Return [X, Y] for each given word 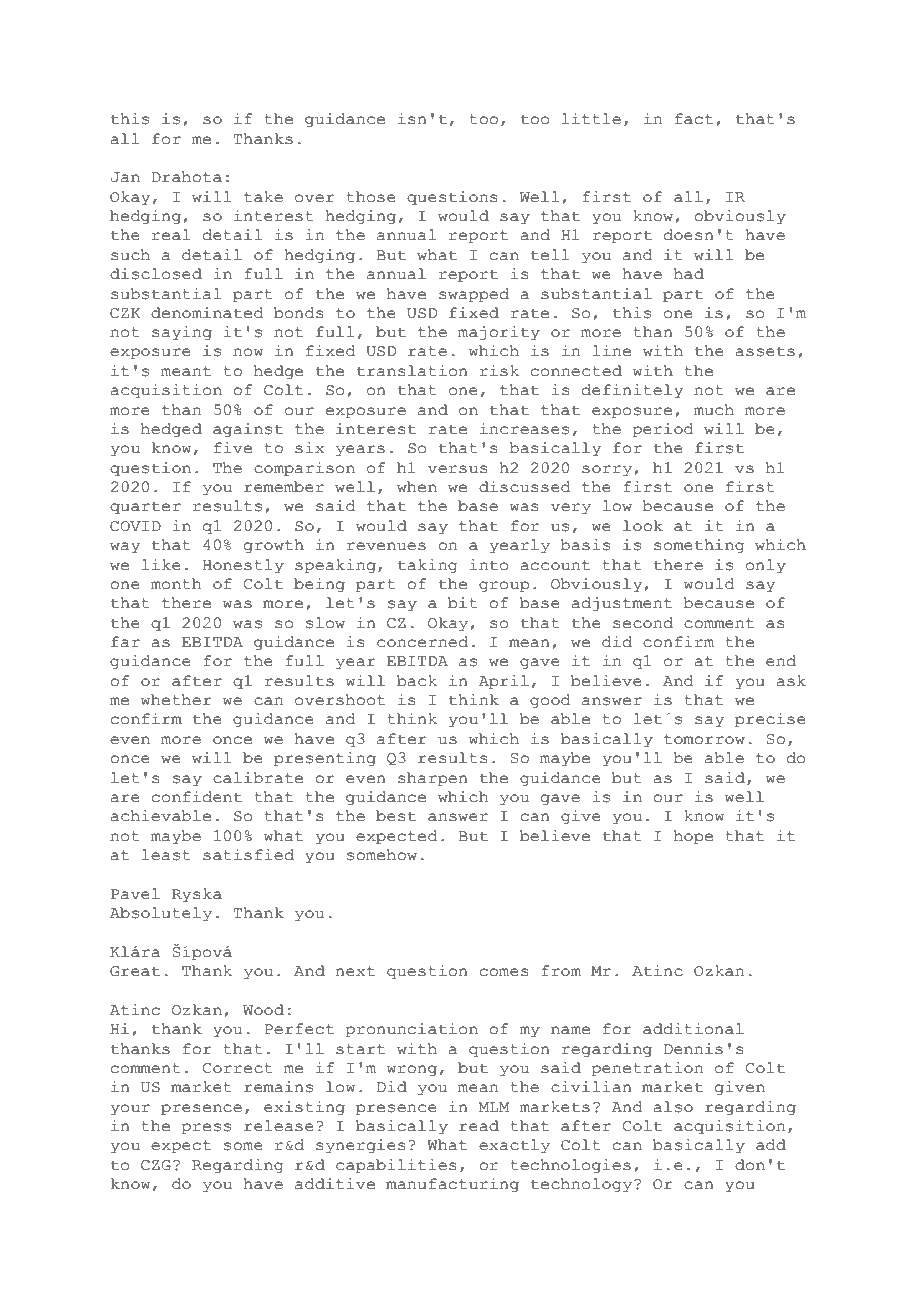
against [248, 430]
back [417, 681]
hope [693, 837]
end [781, 661]
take [263, 197]
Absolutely [161, 914]
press [206, 1129]
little [591, 119]
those [371, 197]
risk [499, 371]
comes [504, 972]
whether [176, 700]
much [714, 410]
